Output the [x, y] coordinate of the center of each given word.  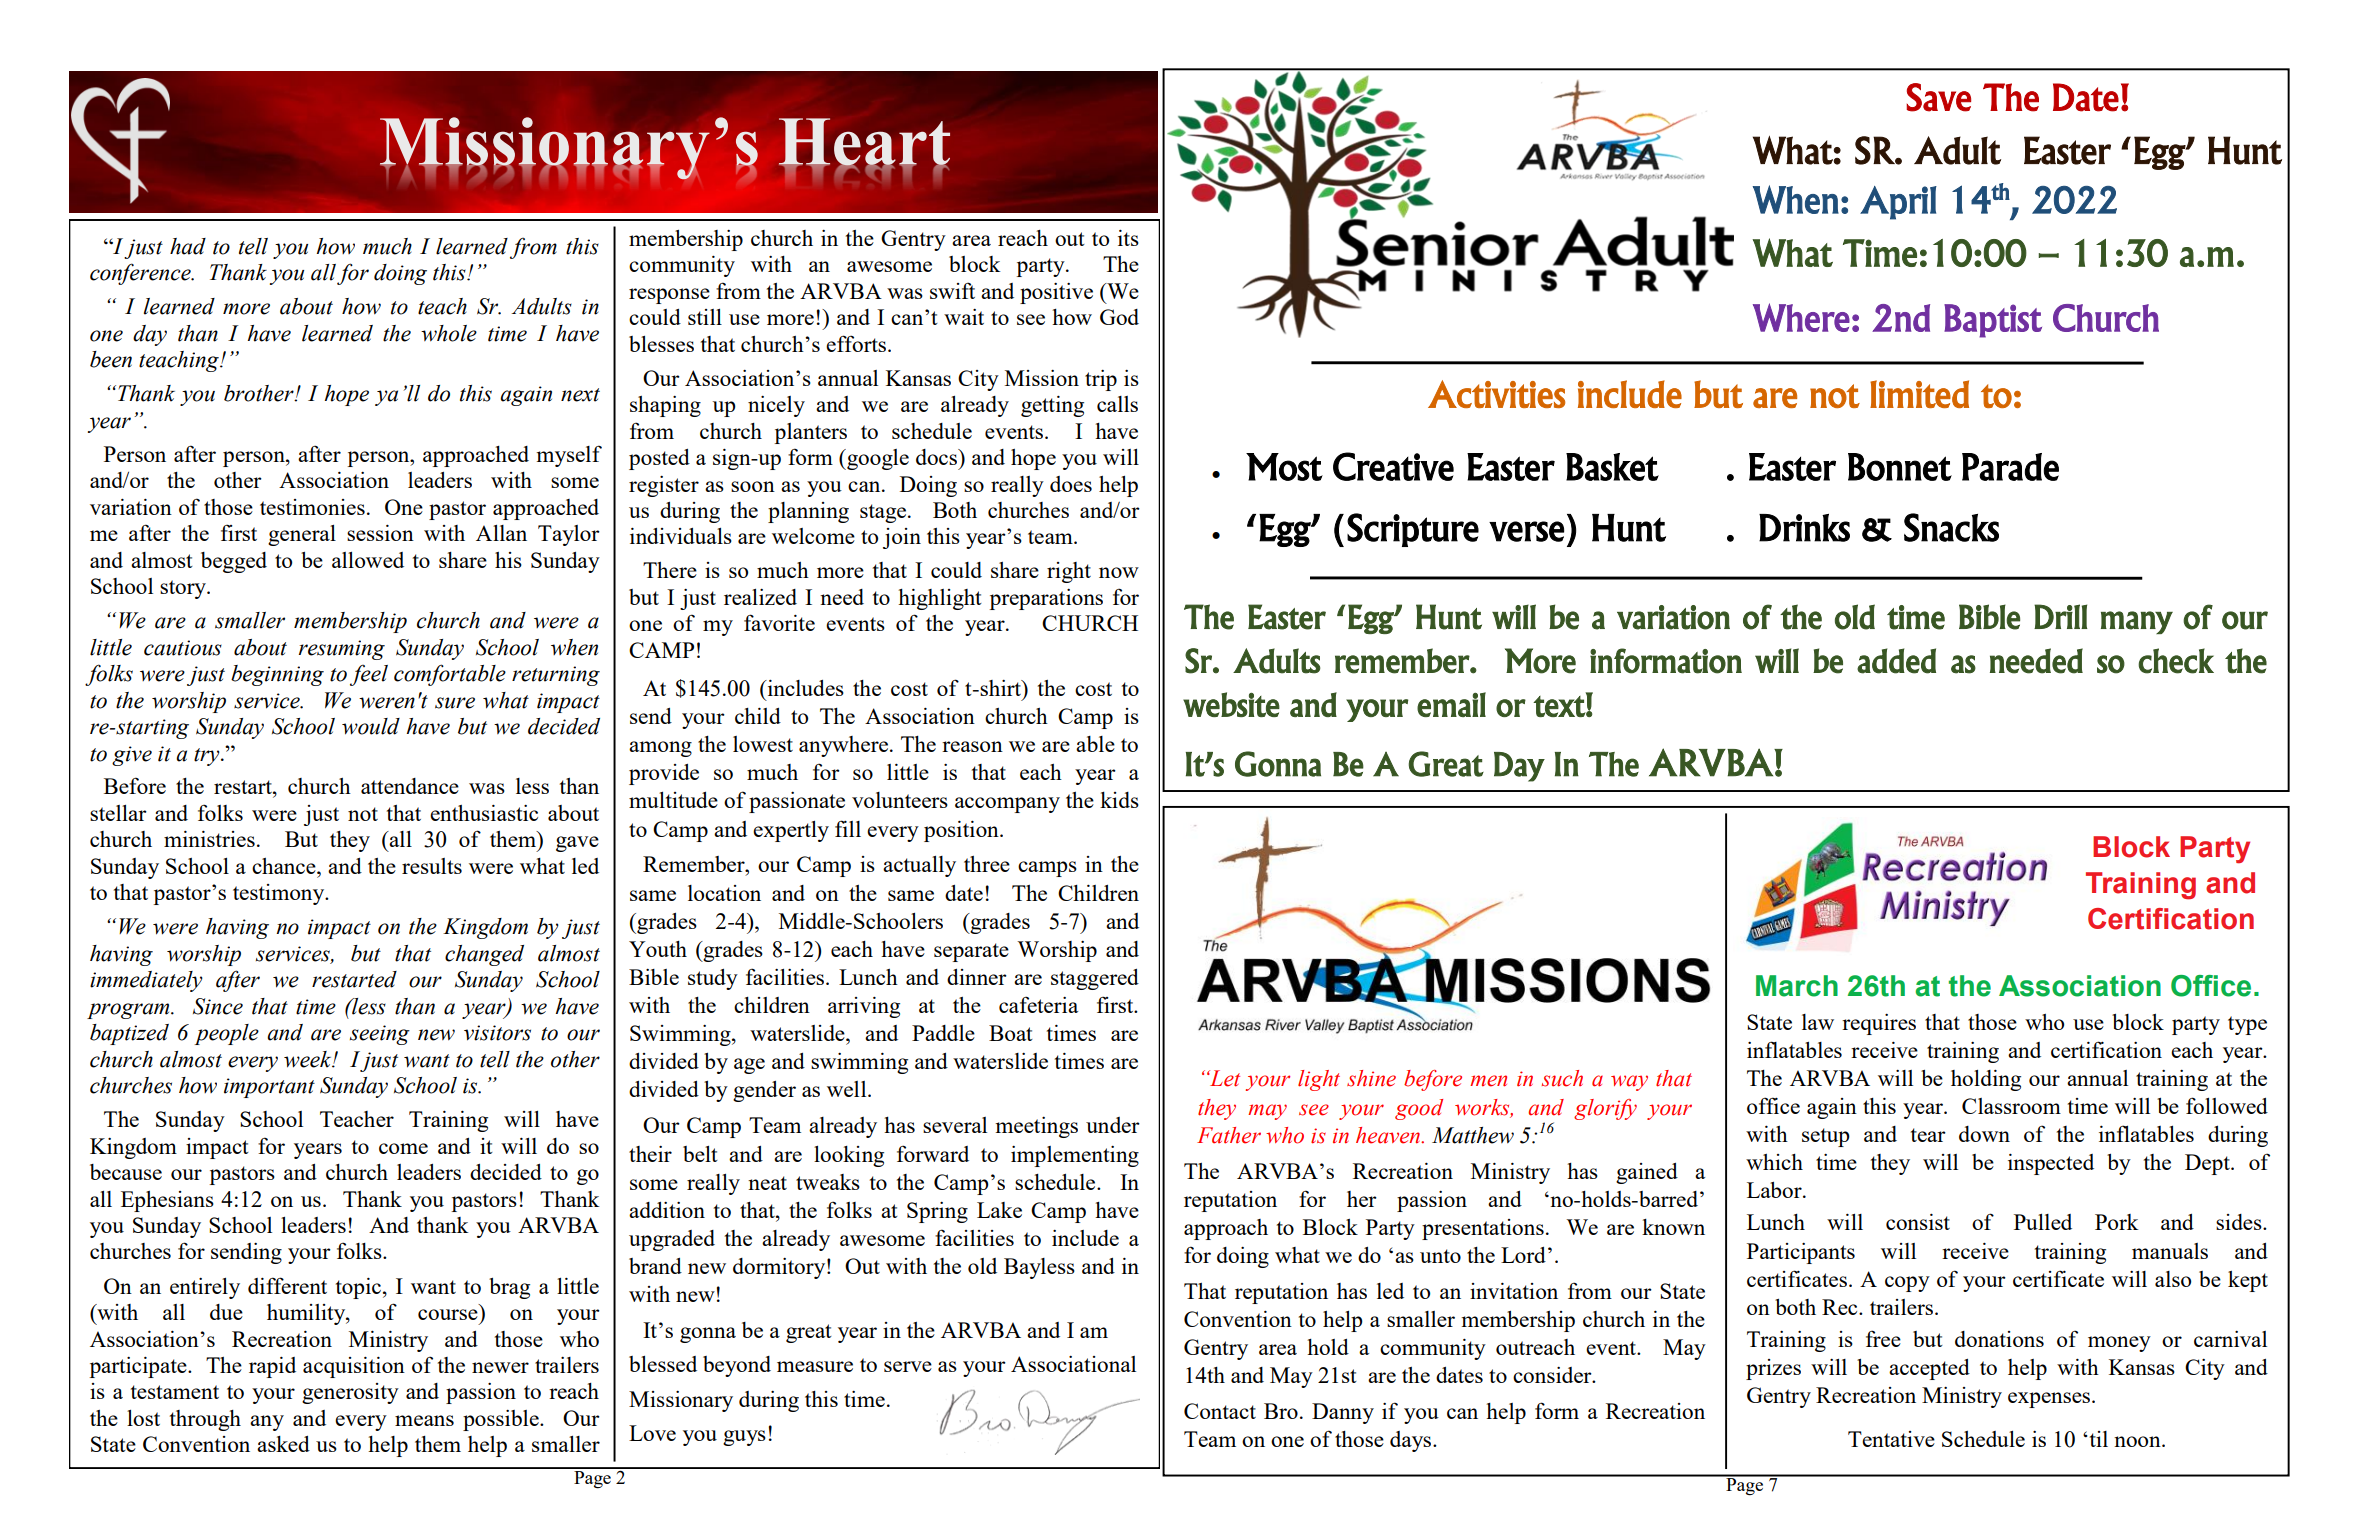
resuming [342, 650]
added [1896, 661]
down [1984, 1134]
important [269, 1088]
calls [1117, 404]
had [188, 246]
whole [449, 333]
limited [1919, 394]
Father [1229, 1135]
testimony [280, 894]
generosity [350, 1393]
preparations [1046, 599]
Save [1938, 97]
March [1797, 986]
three [987, 864]
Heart [864, 143]
